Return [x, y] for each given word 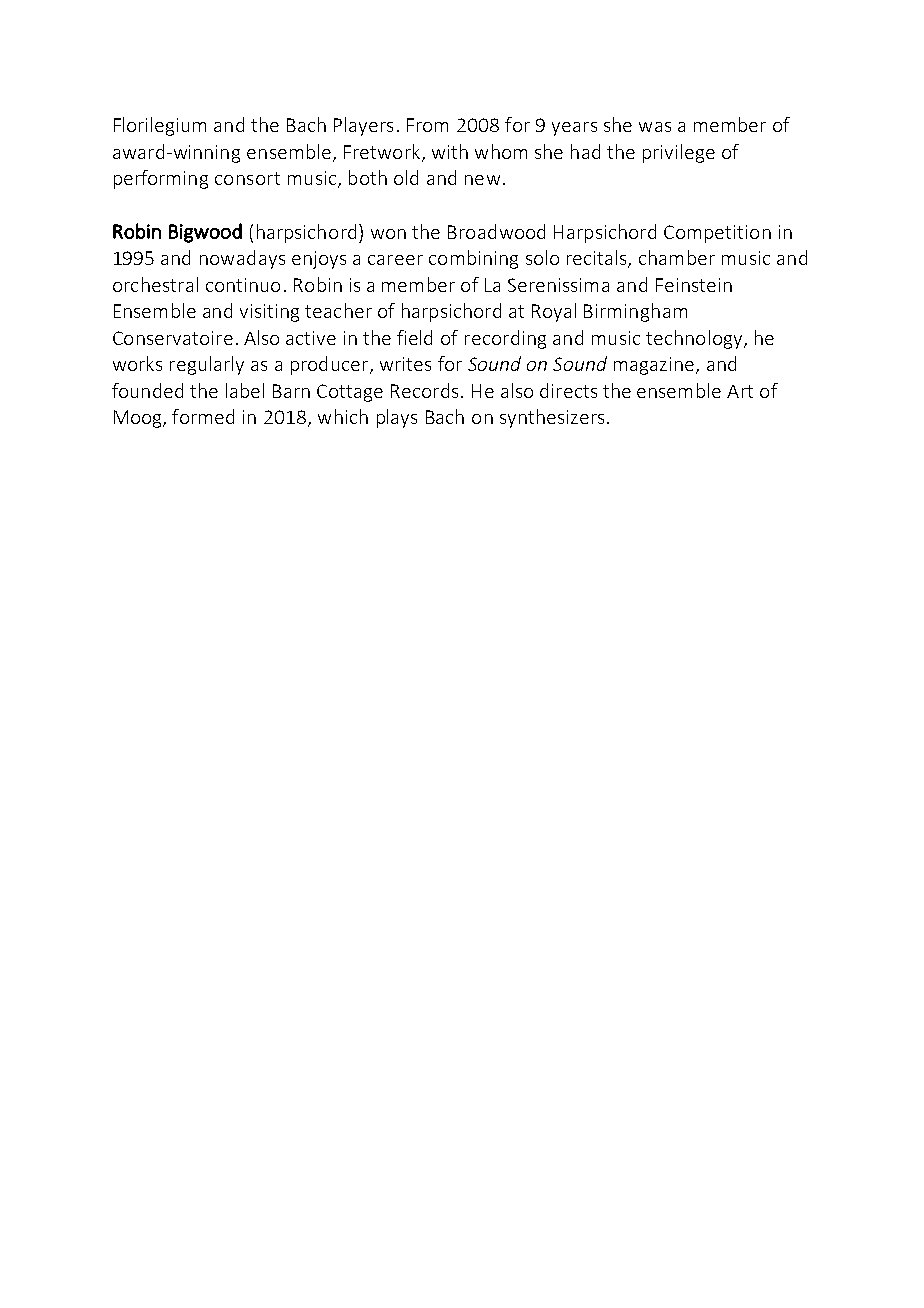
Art [740, 391]
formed [203, 416]
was [655, 127]
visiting [269, 313]
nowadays [242, 259]
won [388, 234]
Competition [717, 234]
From [427, 125]
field [414, 337]
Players [363, 126]
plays [397, 418]
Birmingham [635, 312]
